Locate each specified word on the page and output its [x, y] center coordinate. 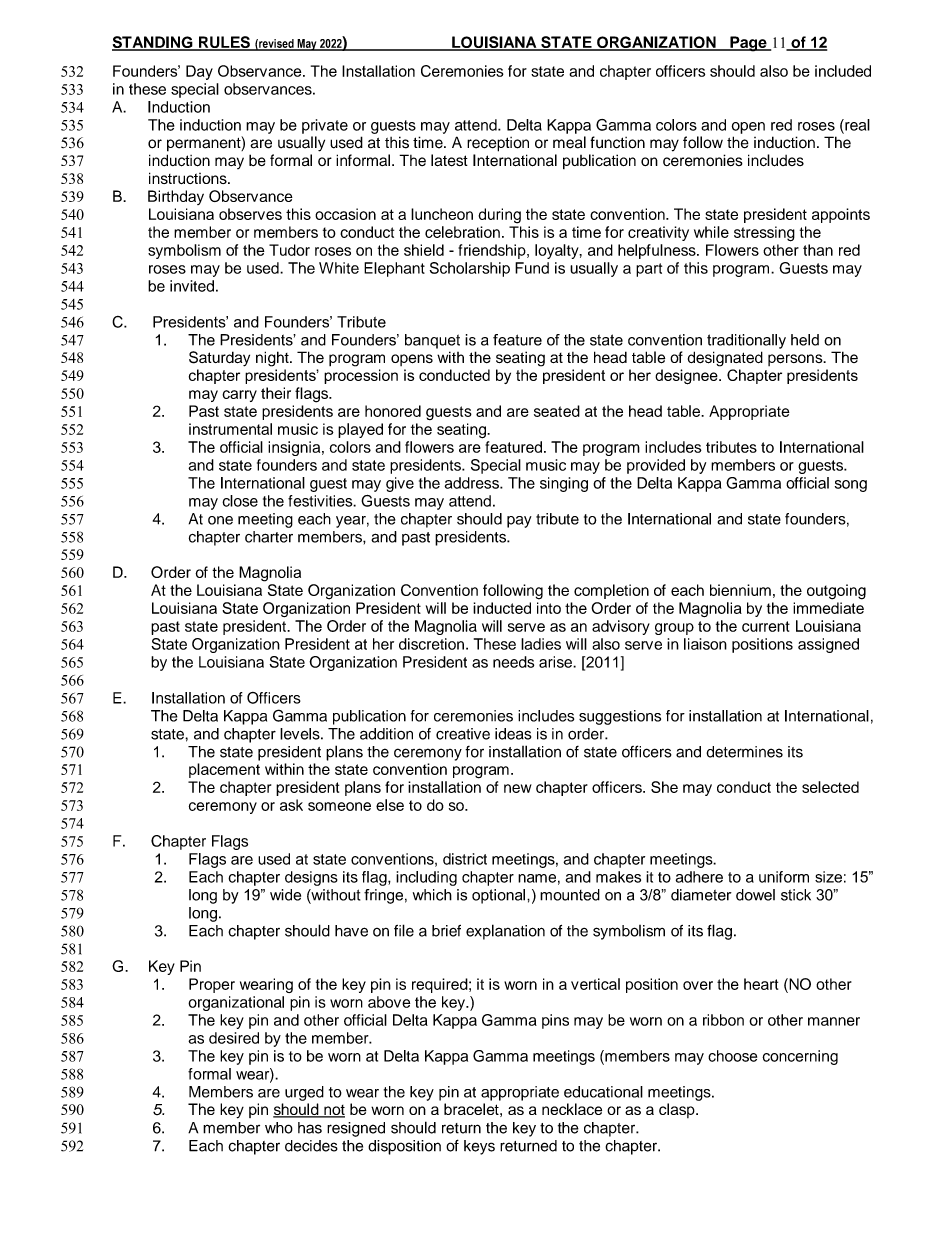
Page [748, 44]
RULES [224, 43]
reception [498, 144]
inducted [502, 608]
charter [269, 537]
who [279, 1128]
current [766, 626]
